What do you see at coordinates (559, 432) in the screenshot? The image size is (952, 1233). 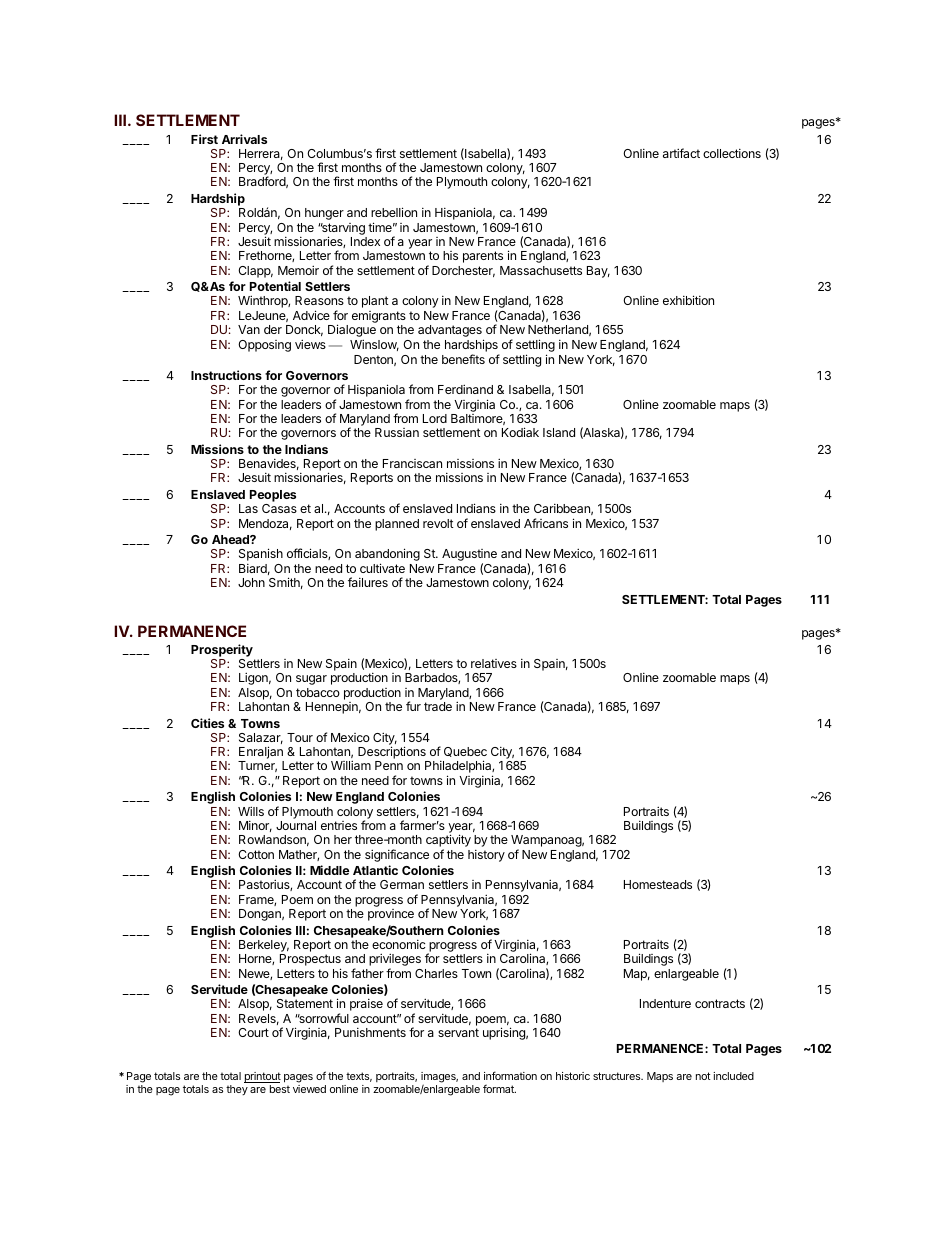 I see `Island` at bounding box center [559, 432].
